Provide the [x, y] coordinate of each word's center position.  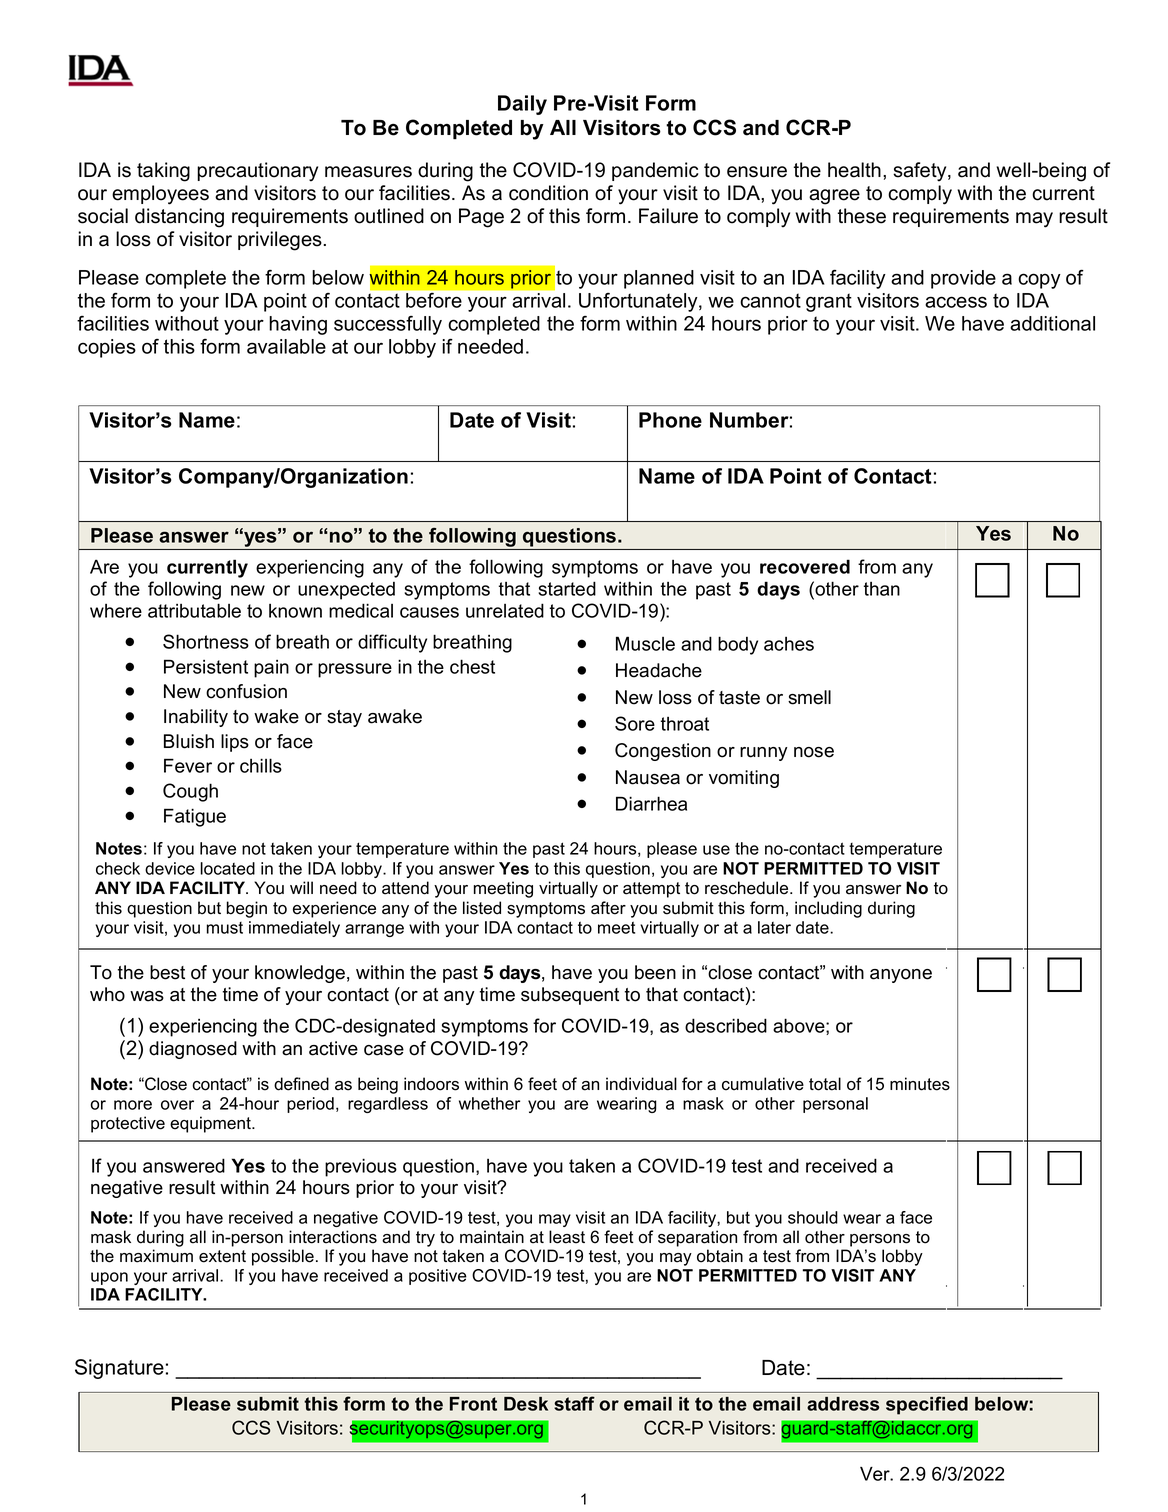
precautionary [257, 172]
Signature [119, 1369]
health [854, 170]
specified [927, 1405]
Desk [526, 1404]
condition [548, 193]
